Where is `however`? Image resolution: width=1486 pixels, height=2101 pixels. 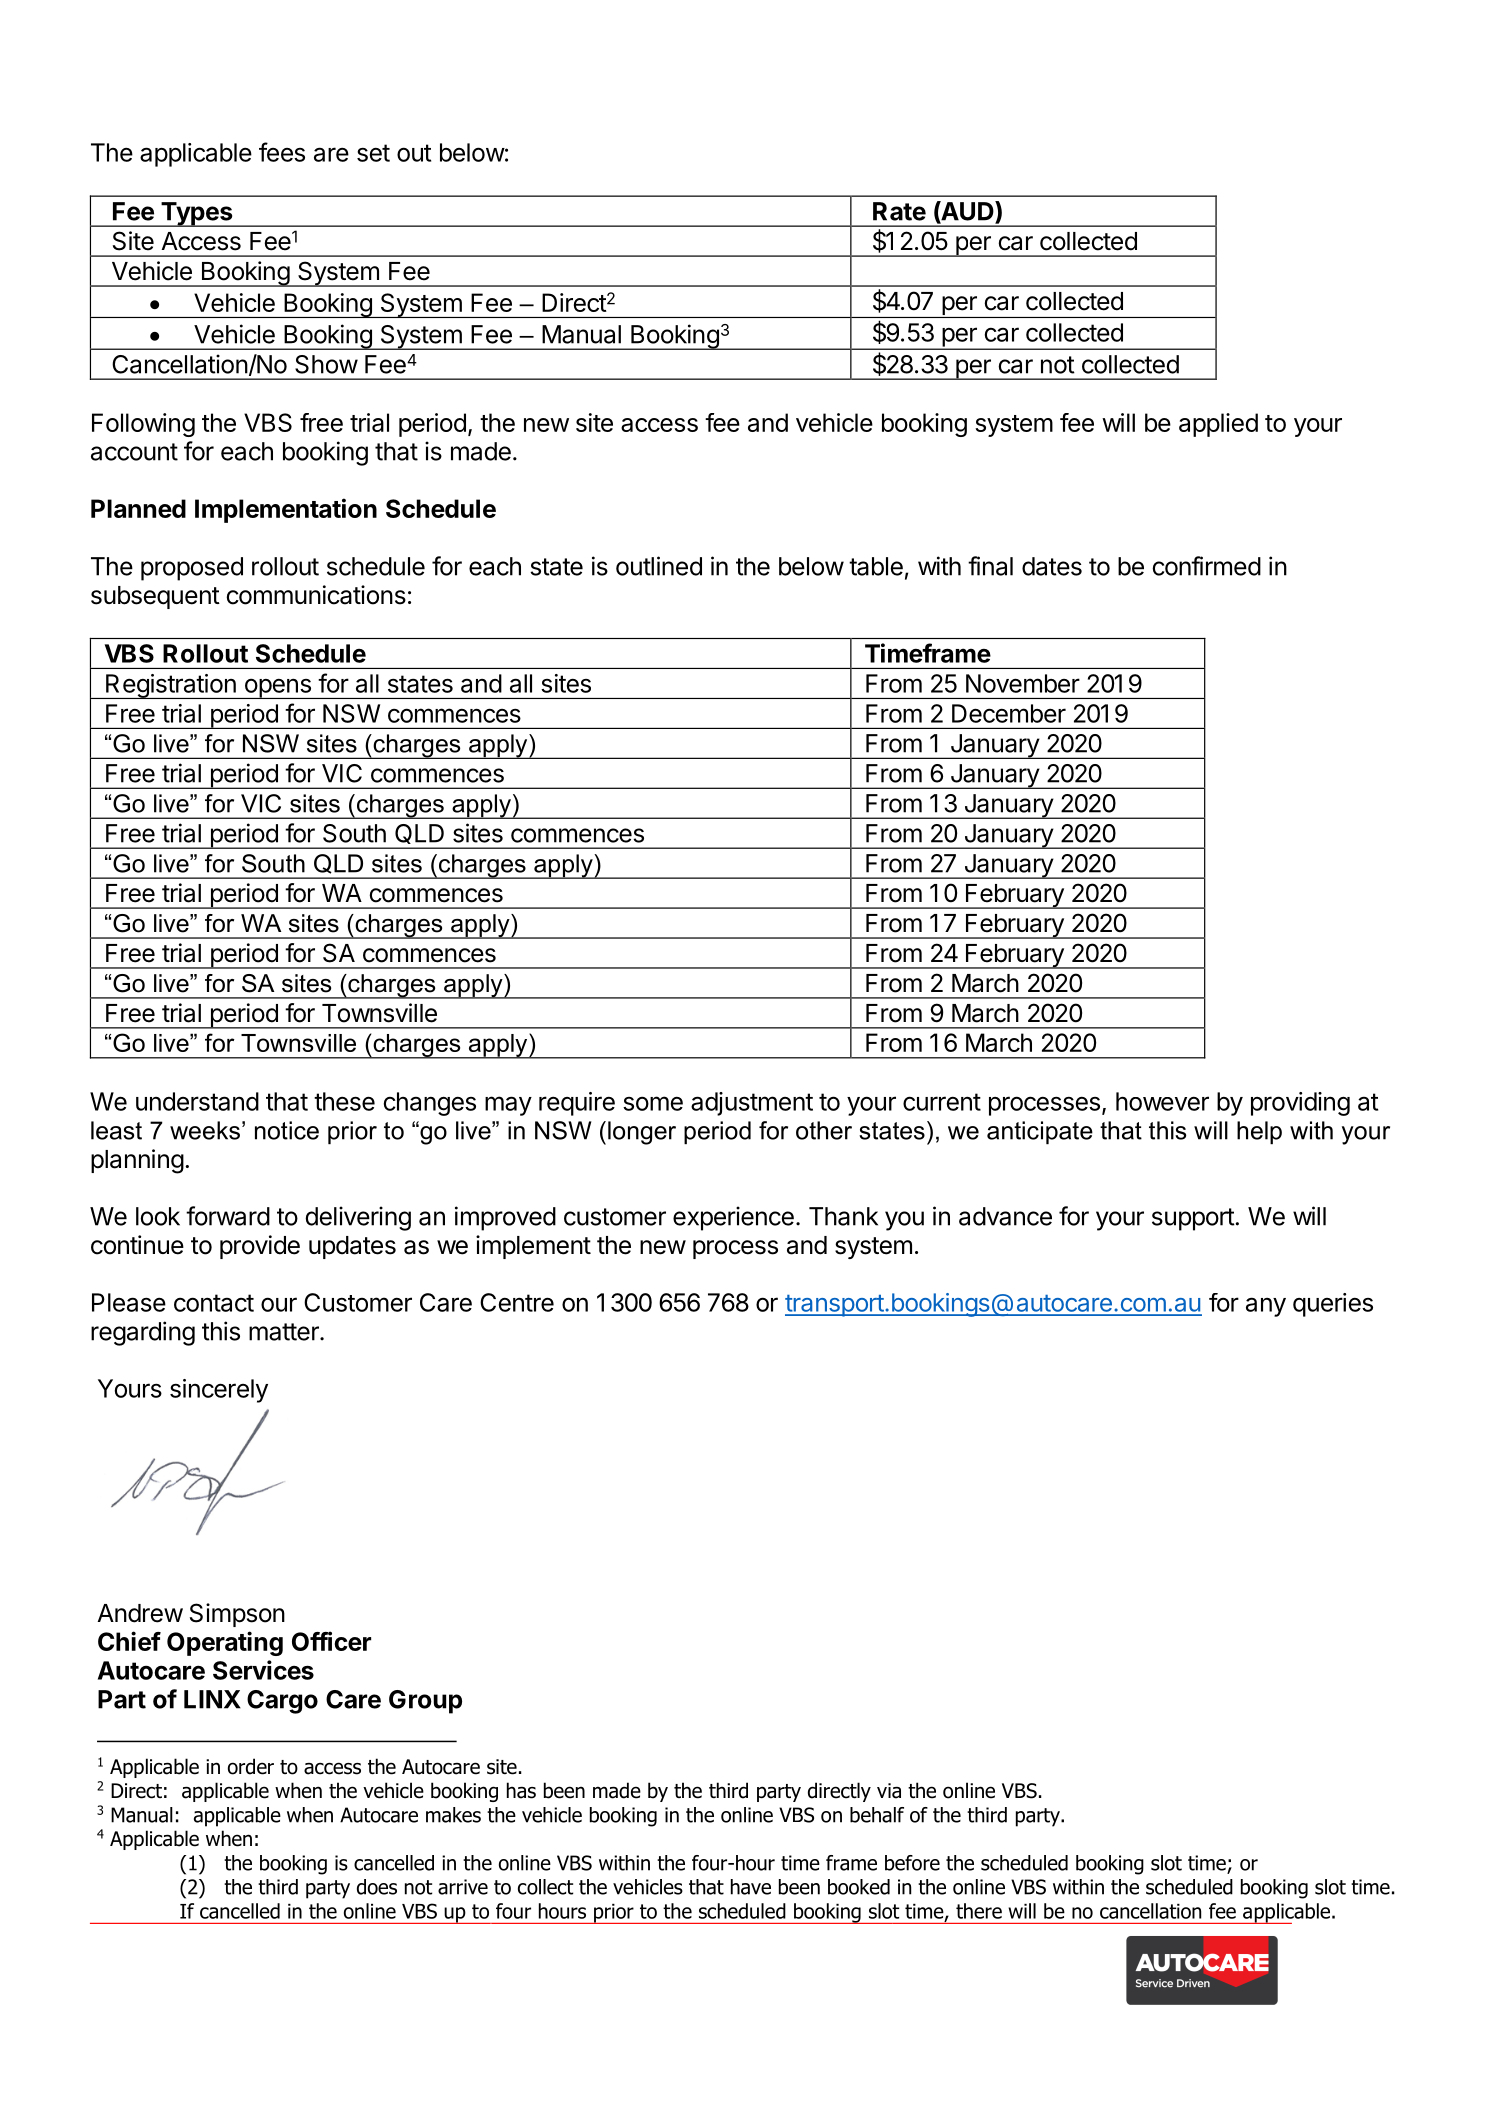 however is located at coordinates (1162, 1101).
